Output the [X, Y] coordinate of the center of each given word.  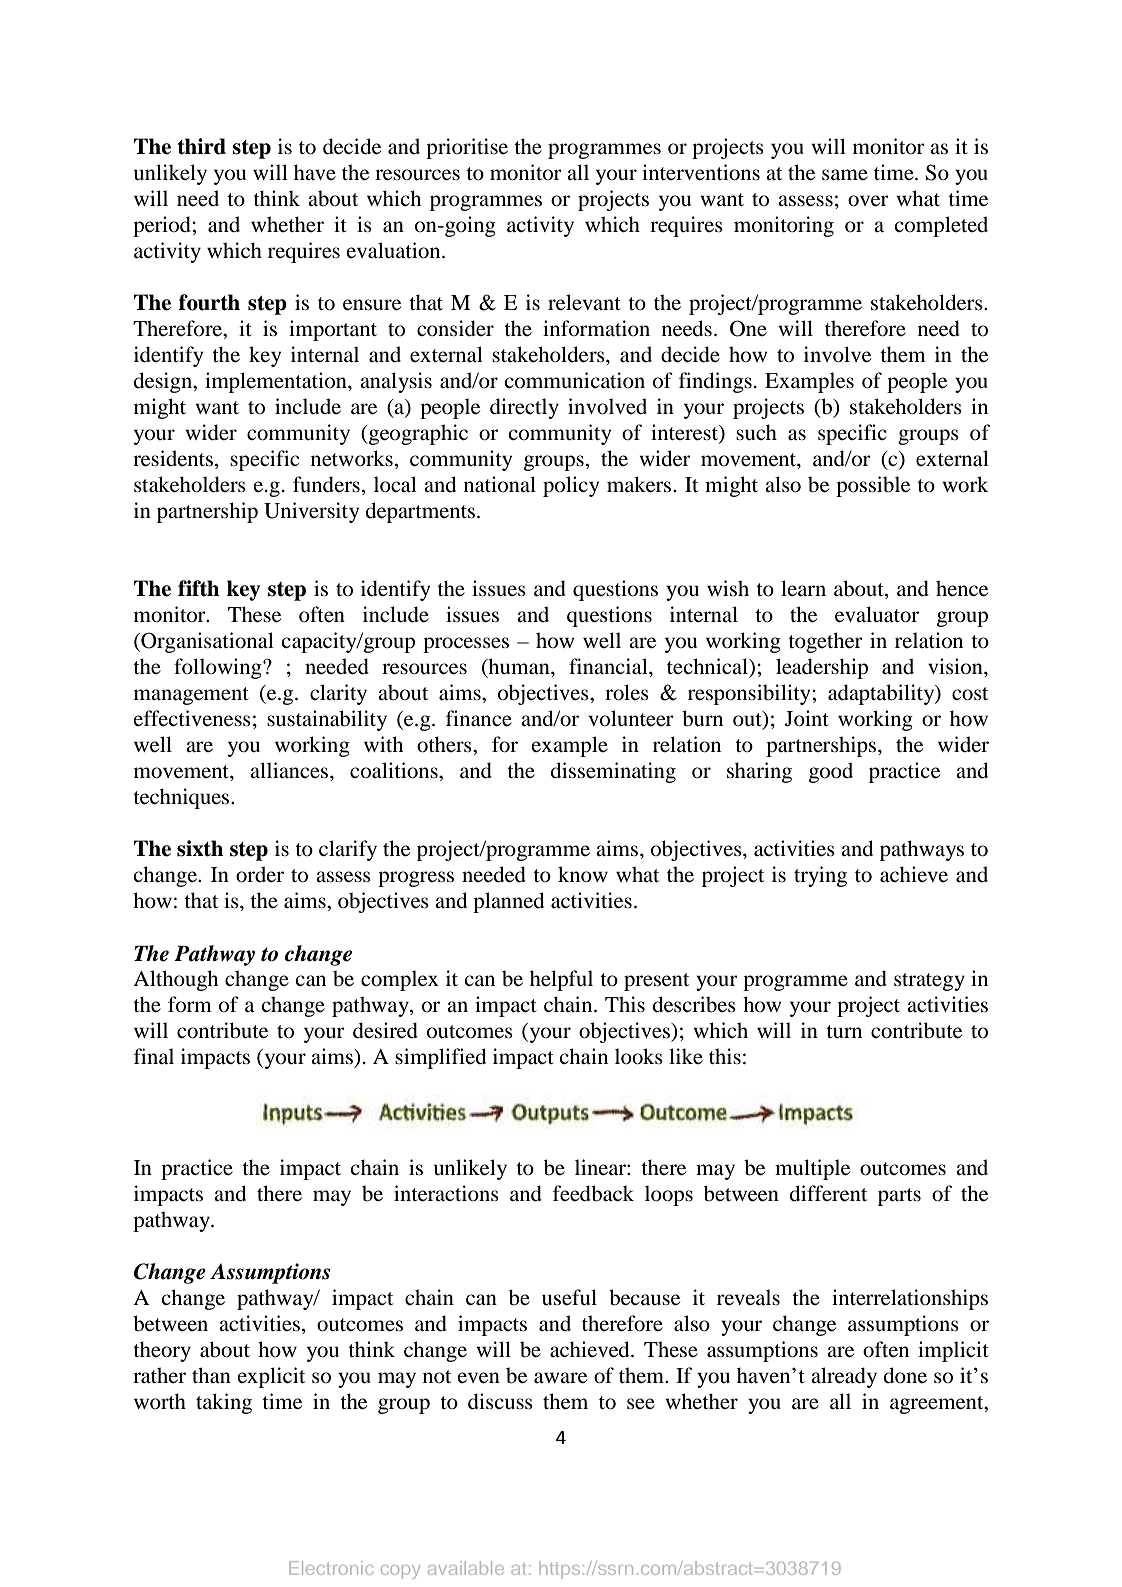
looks [639, 1056]
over [868, 201]
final [154, 1056]
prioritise [467, 148]
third [202, 146]
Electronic [331, 1568]
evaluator [877, 614]
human [519, 667]
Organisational [206, 642]
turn [844, 1031]
